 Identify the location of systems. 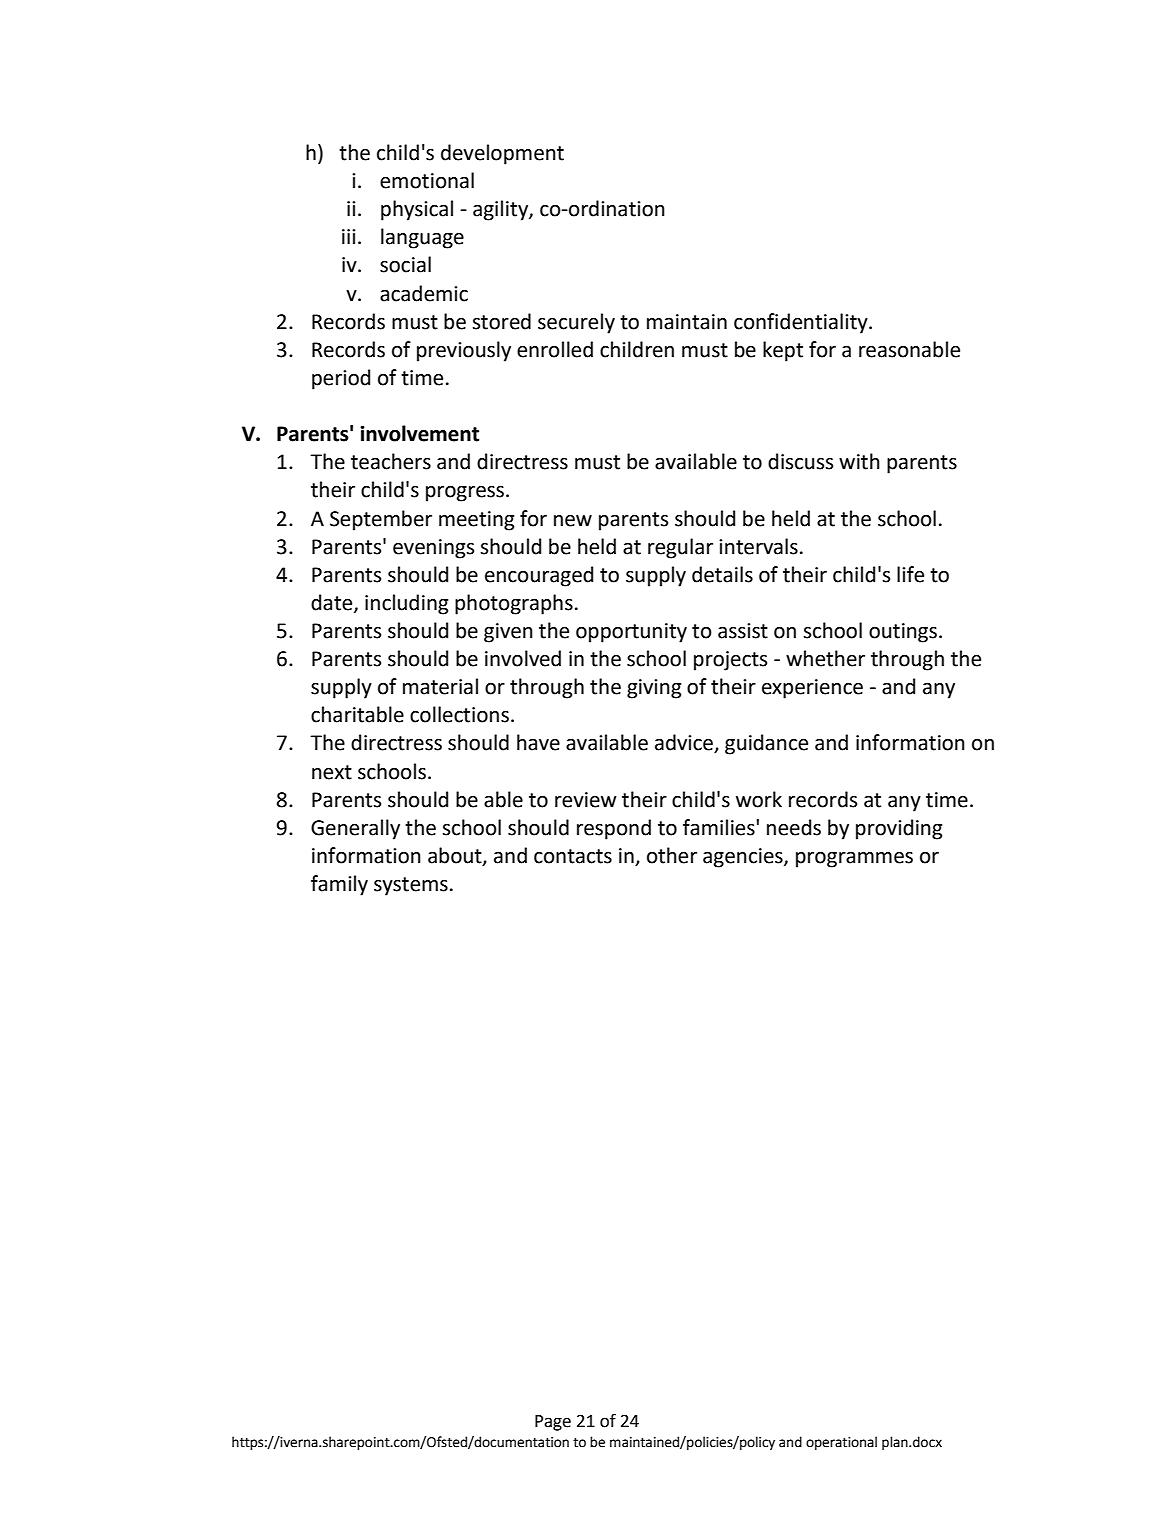
(411, 886).
